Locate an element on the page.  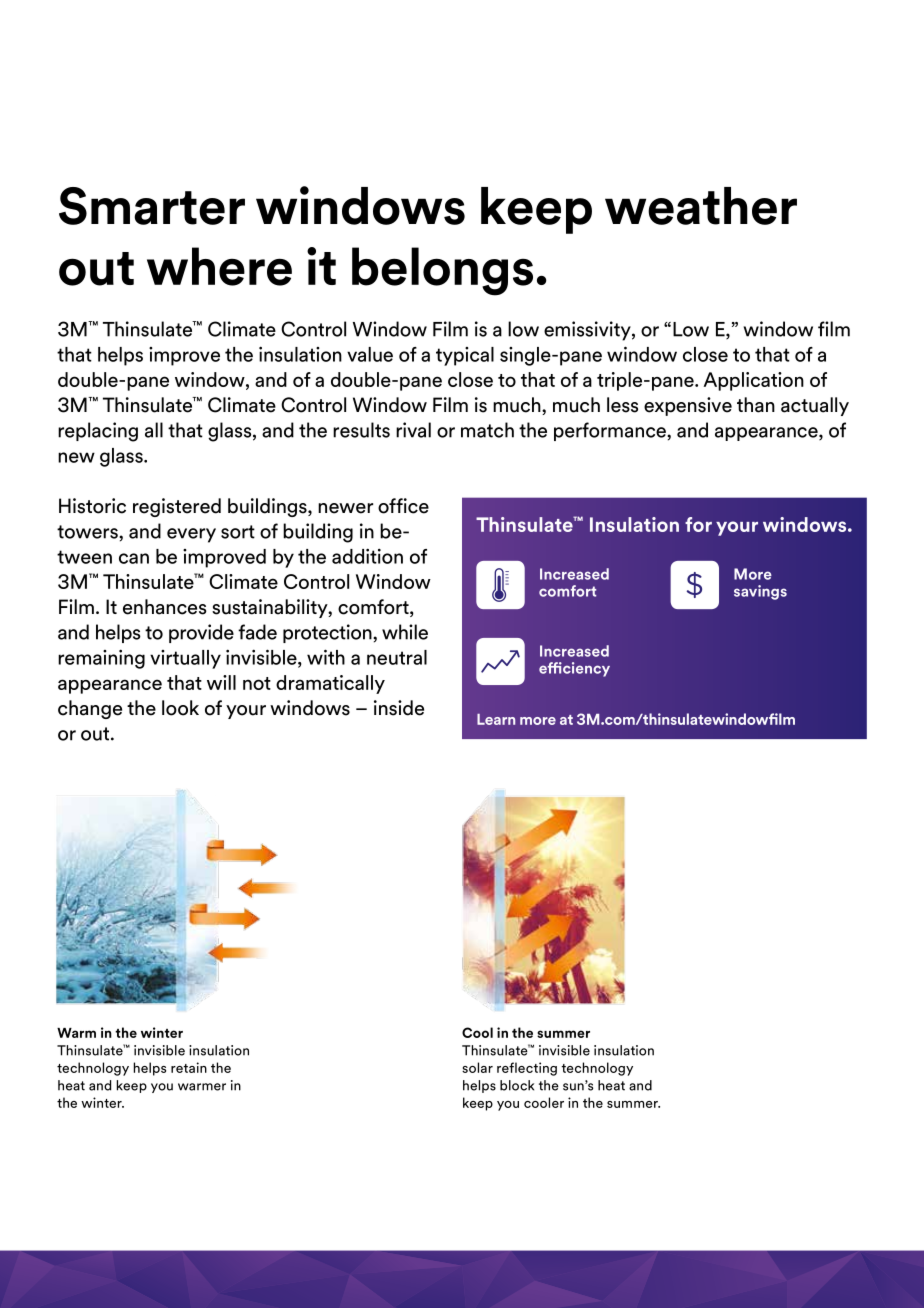
replacing is located at coordinates (98, 432).
